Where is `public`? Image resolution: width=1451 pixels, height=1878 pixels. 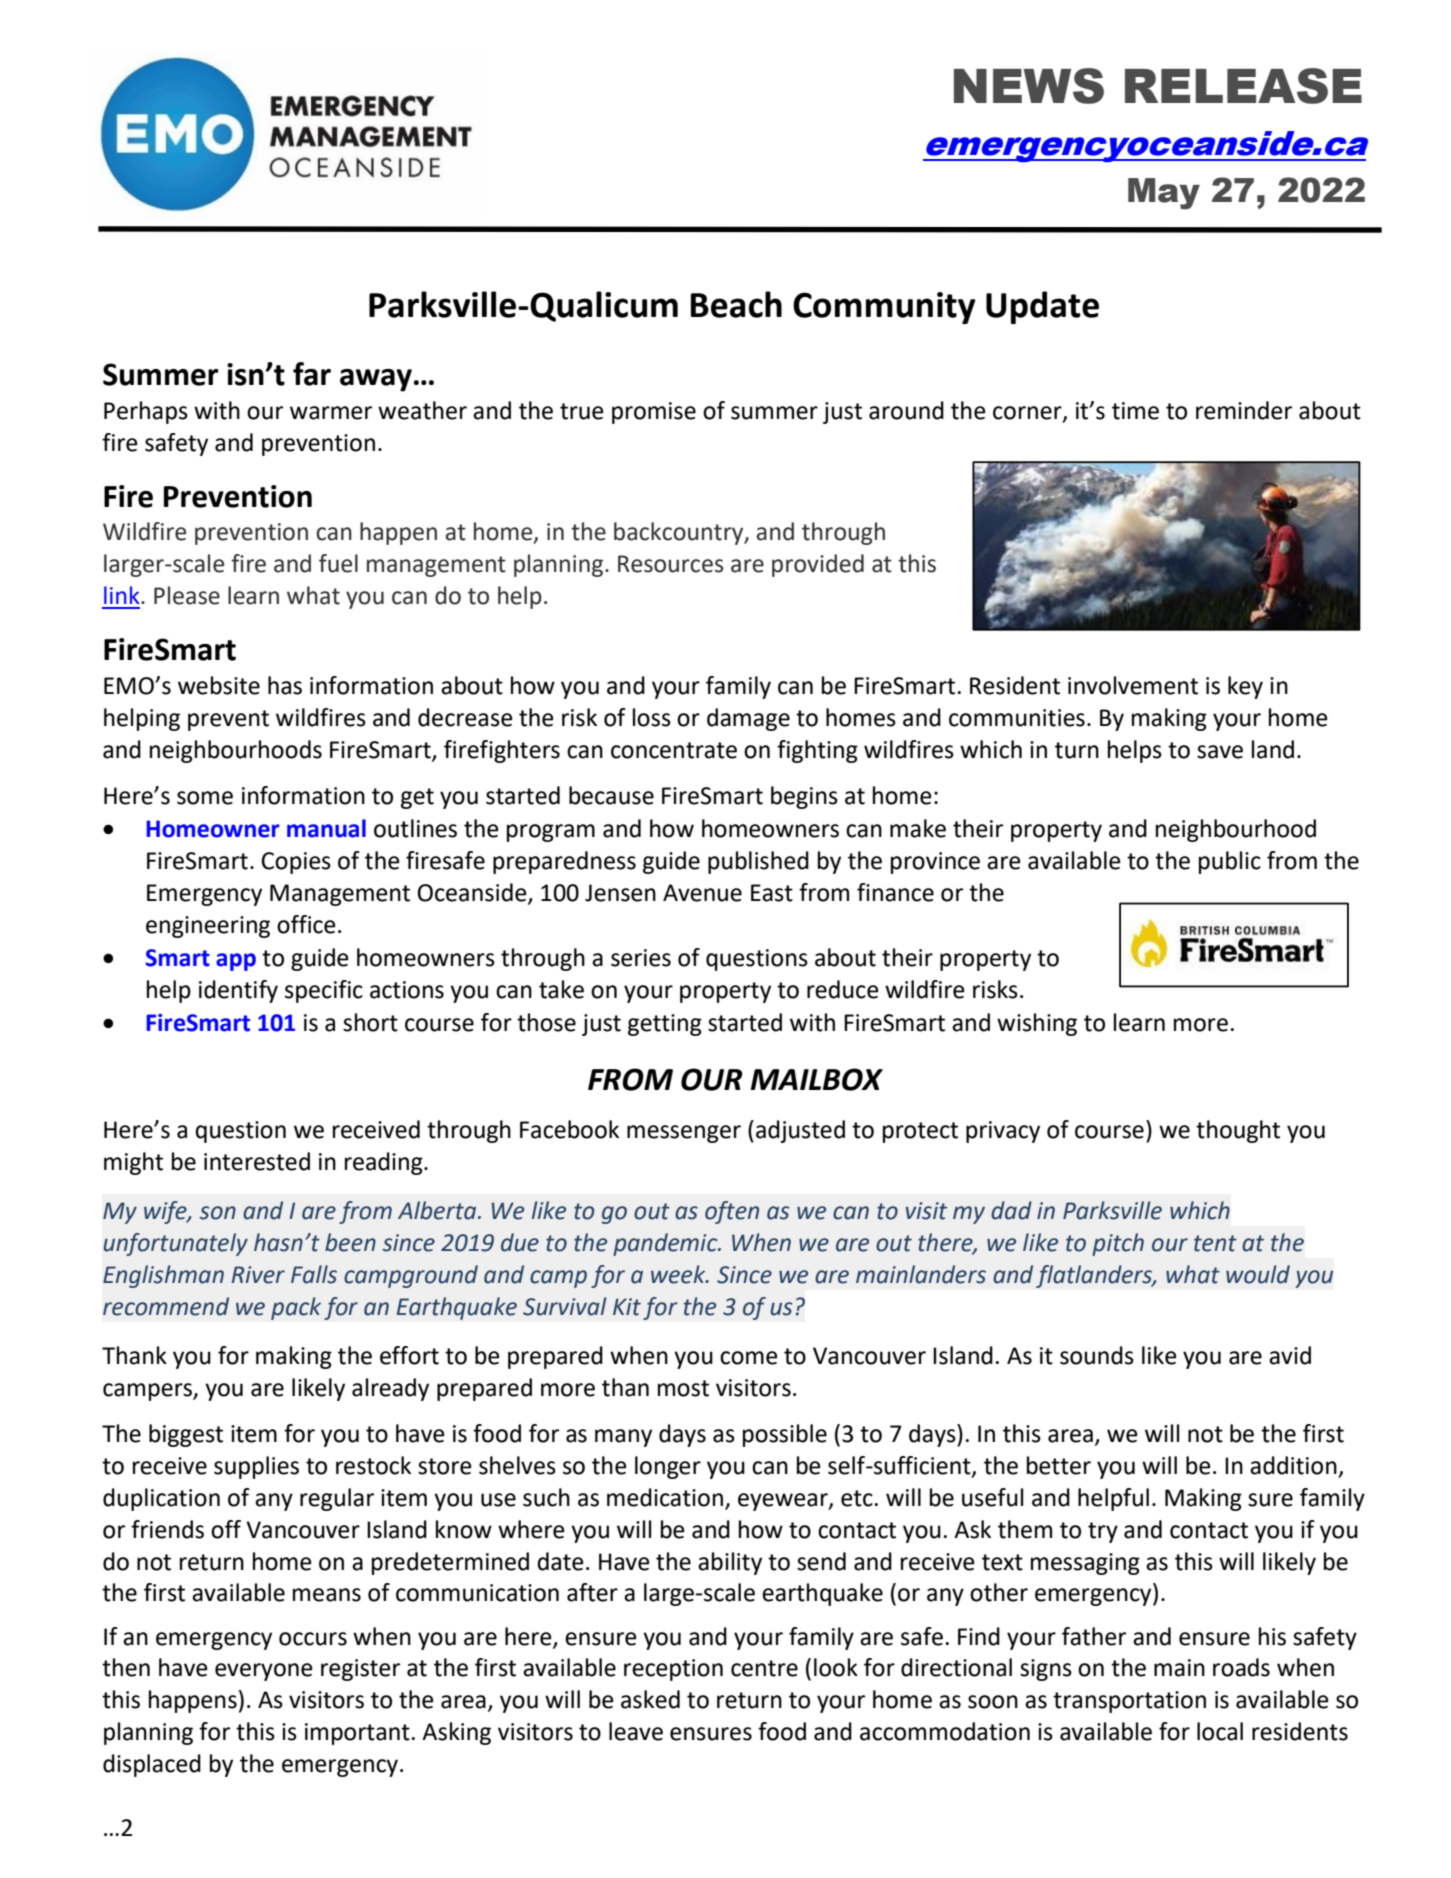
public is located at coordinates (1230, 862).
